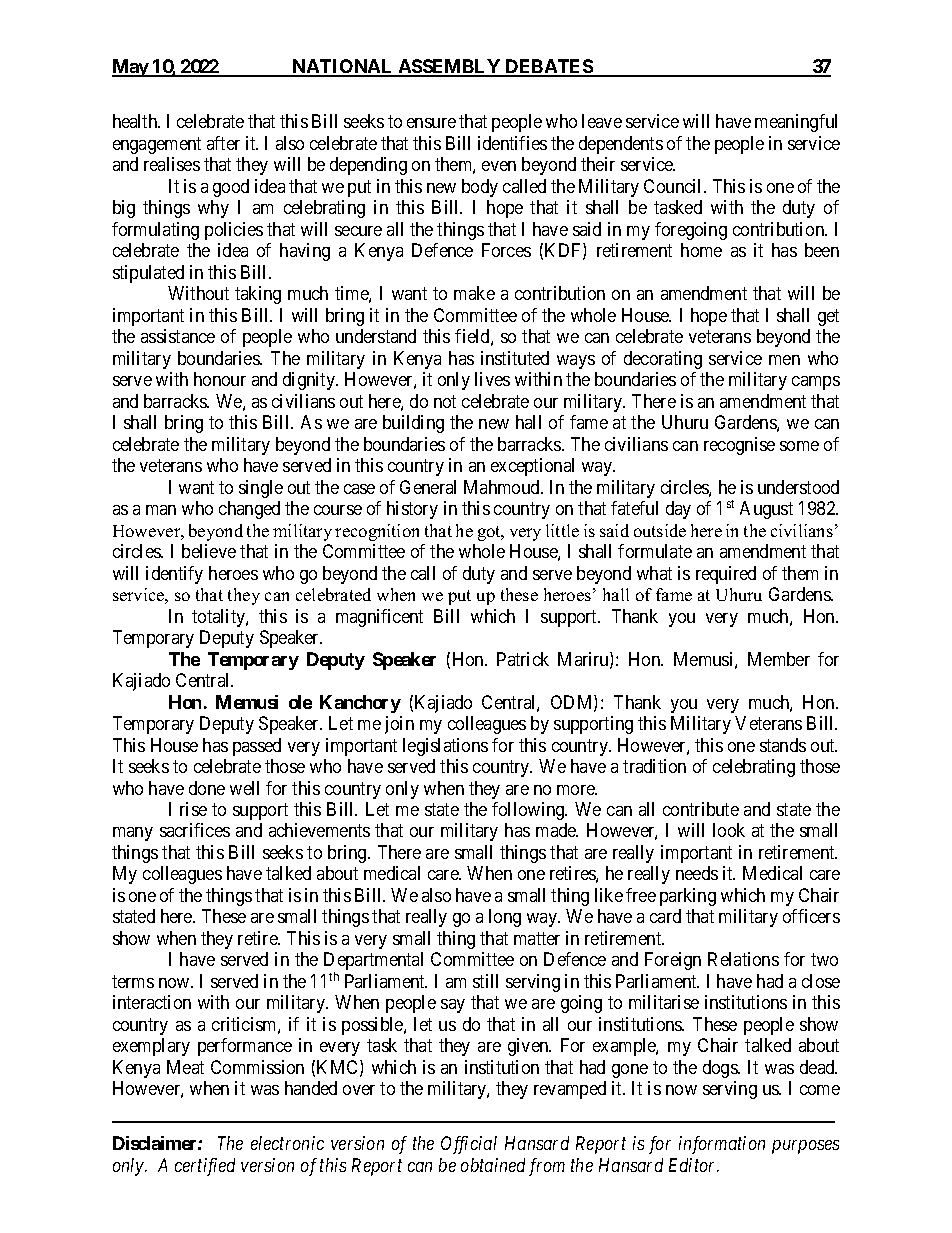 The height and width of the document is (1233, 952). What do you see at coordinates (205, 1167) in the document?
I see `certified` at bounding box center [205, 1167].
